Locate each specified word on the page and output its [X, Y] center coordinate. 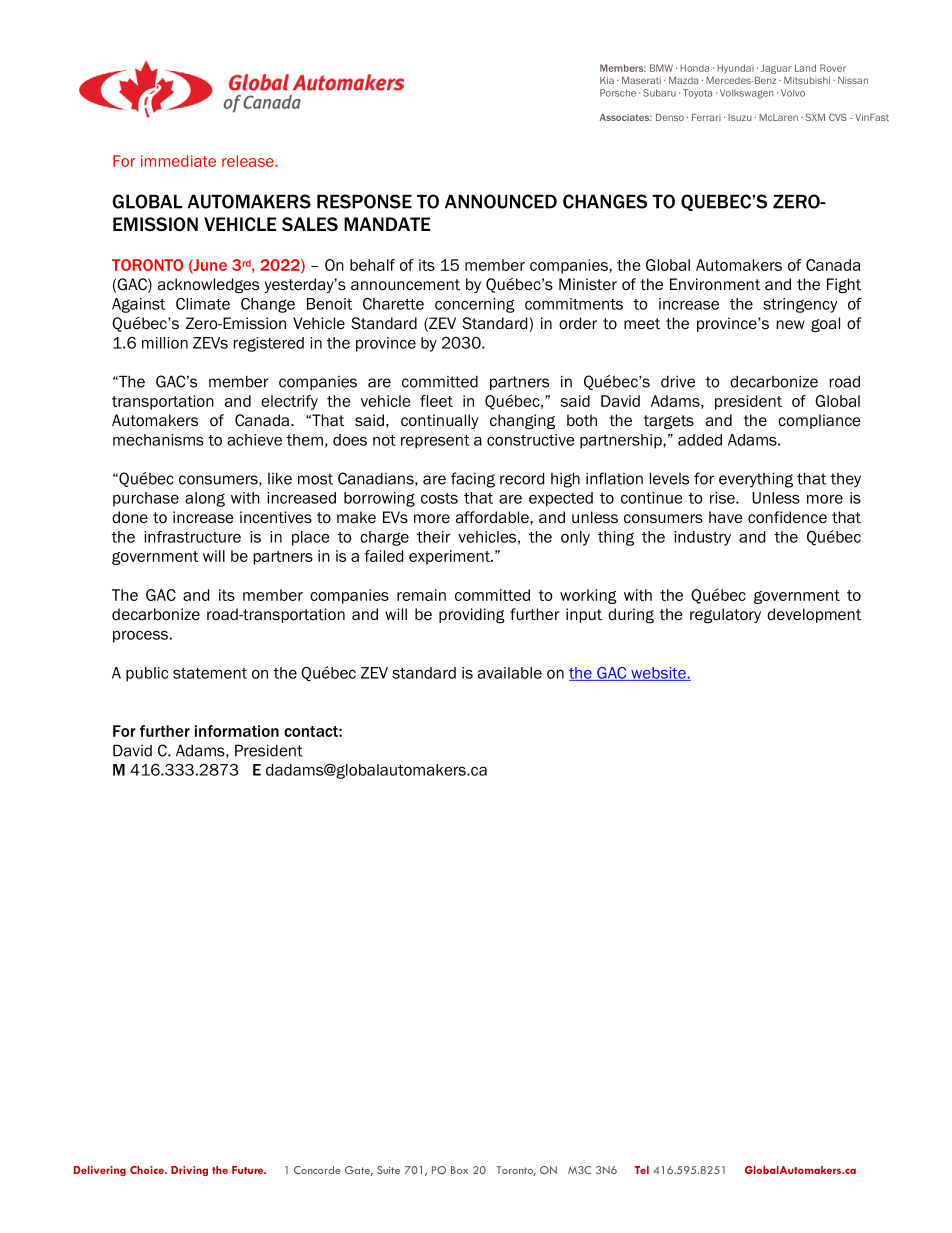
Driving [189, 1171]
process [141, 637]
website [658, 674]
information [237, 731]
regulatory [725, 616]
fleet [436, 401]
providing [472, 615]
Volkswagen [746, 94]
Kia [607, 80]
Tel [642, 1170]
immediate [178, 161]
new [791, 325]
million [165, 343]
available [510, 673]
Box [459, 1170]
